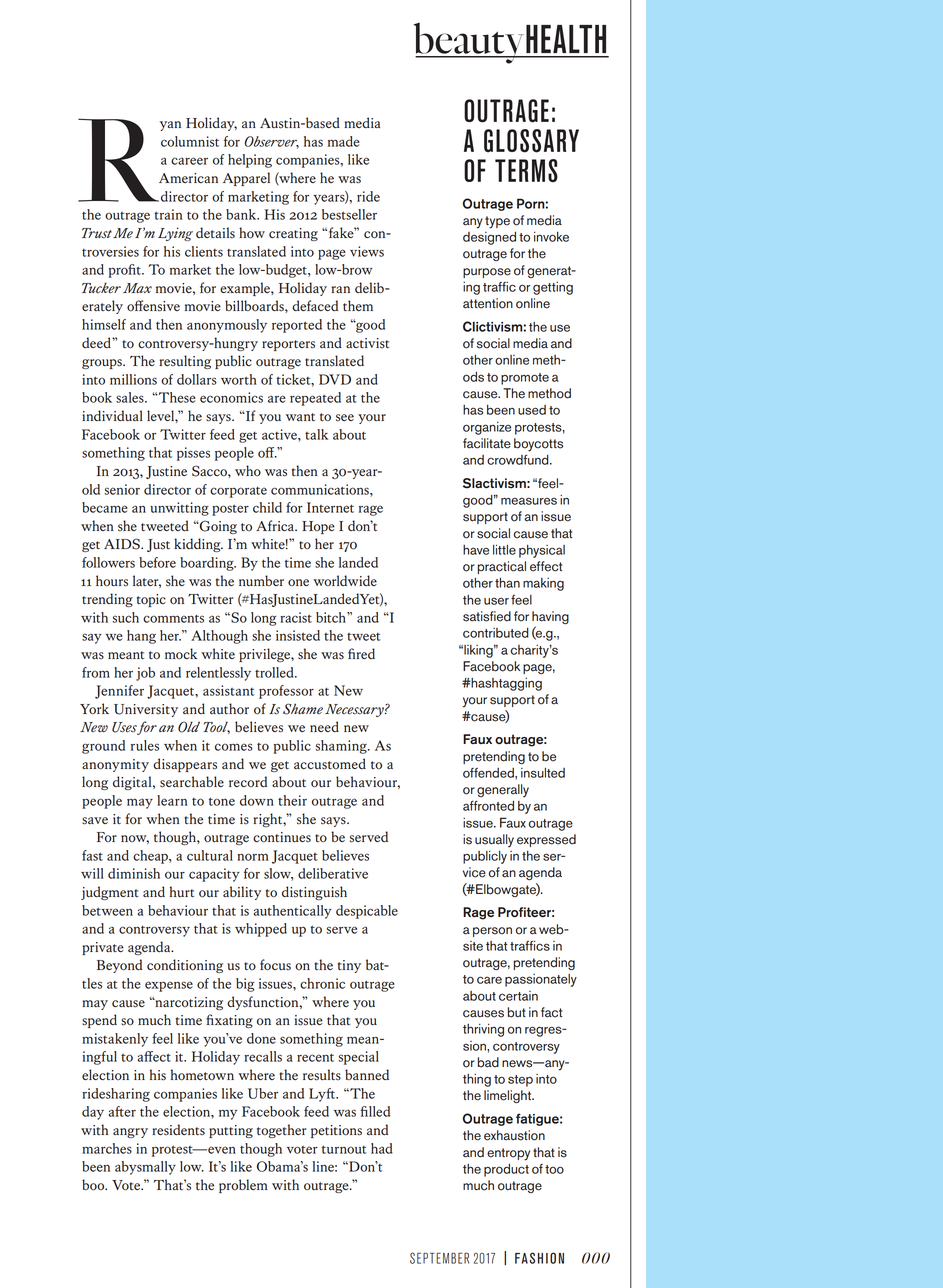 The width and height of the screenshot is (943, 1288). What do you see at coordinates (496, 633) in the screenshot?
I see `contributed` at bounding box center [496, 633].
